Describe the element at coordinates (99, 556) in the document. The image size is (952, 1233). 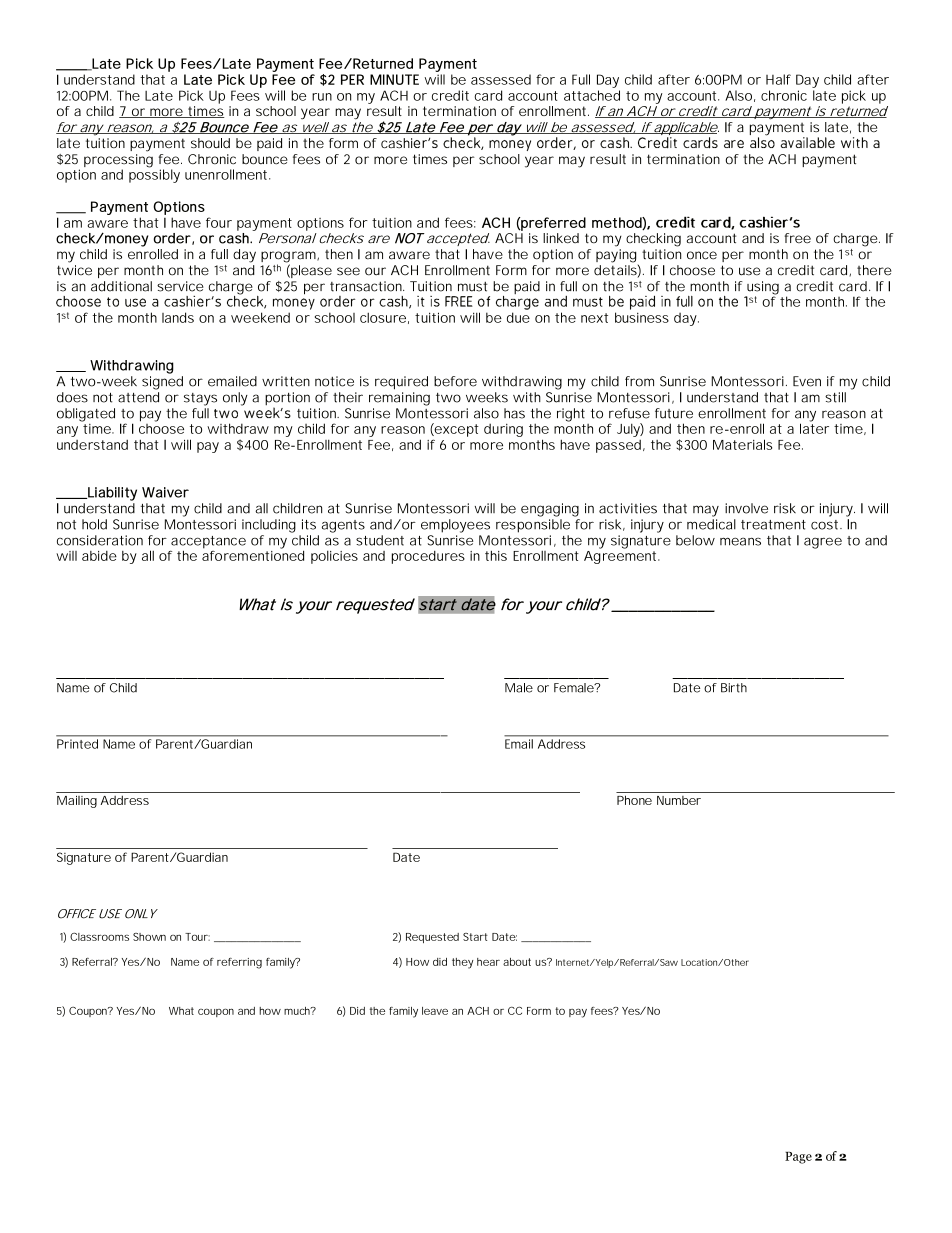
I see `abide` at that location.
